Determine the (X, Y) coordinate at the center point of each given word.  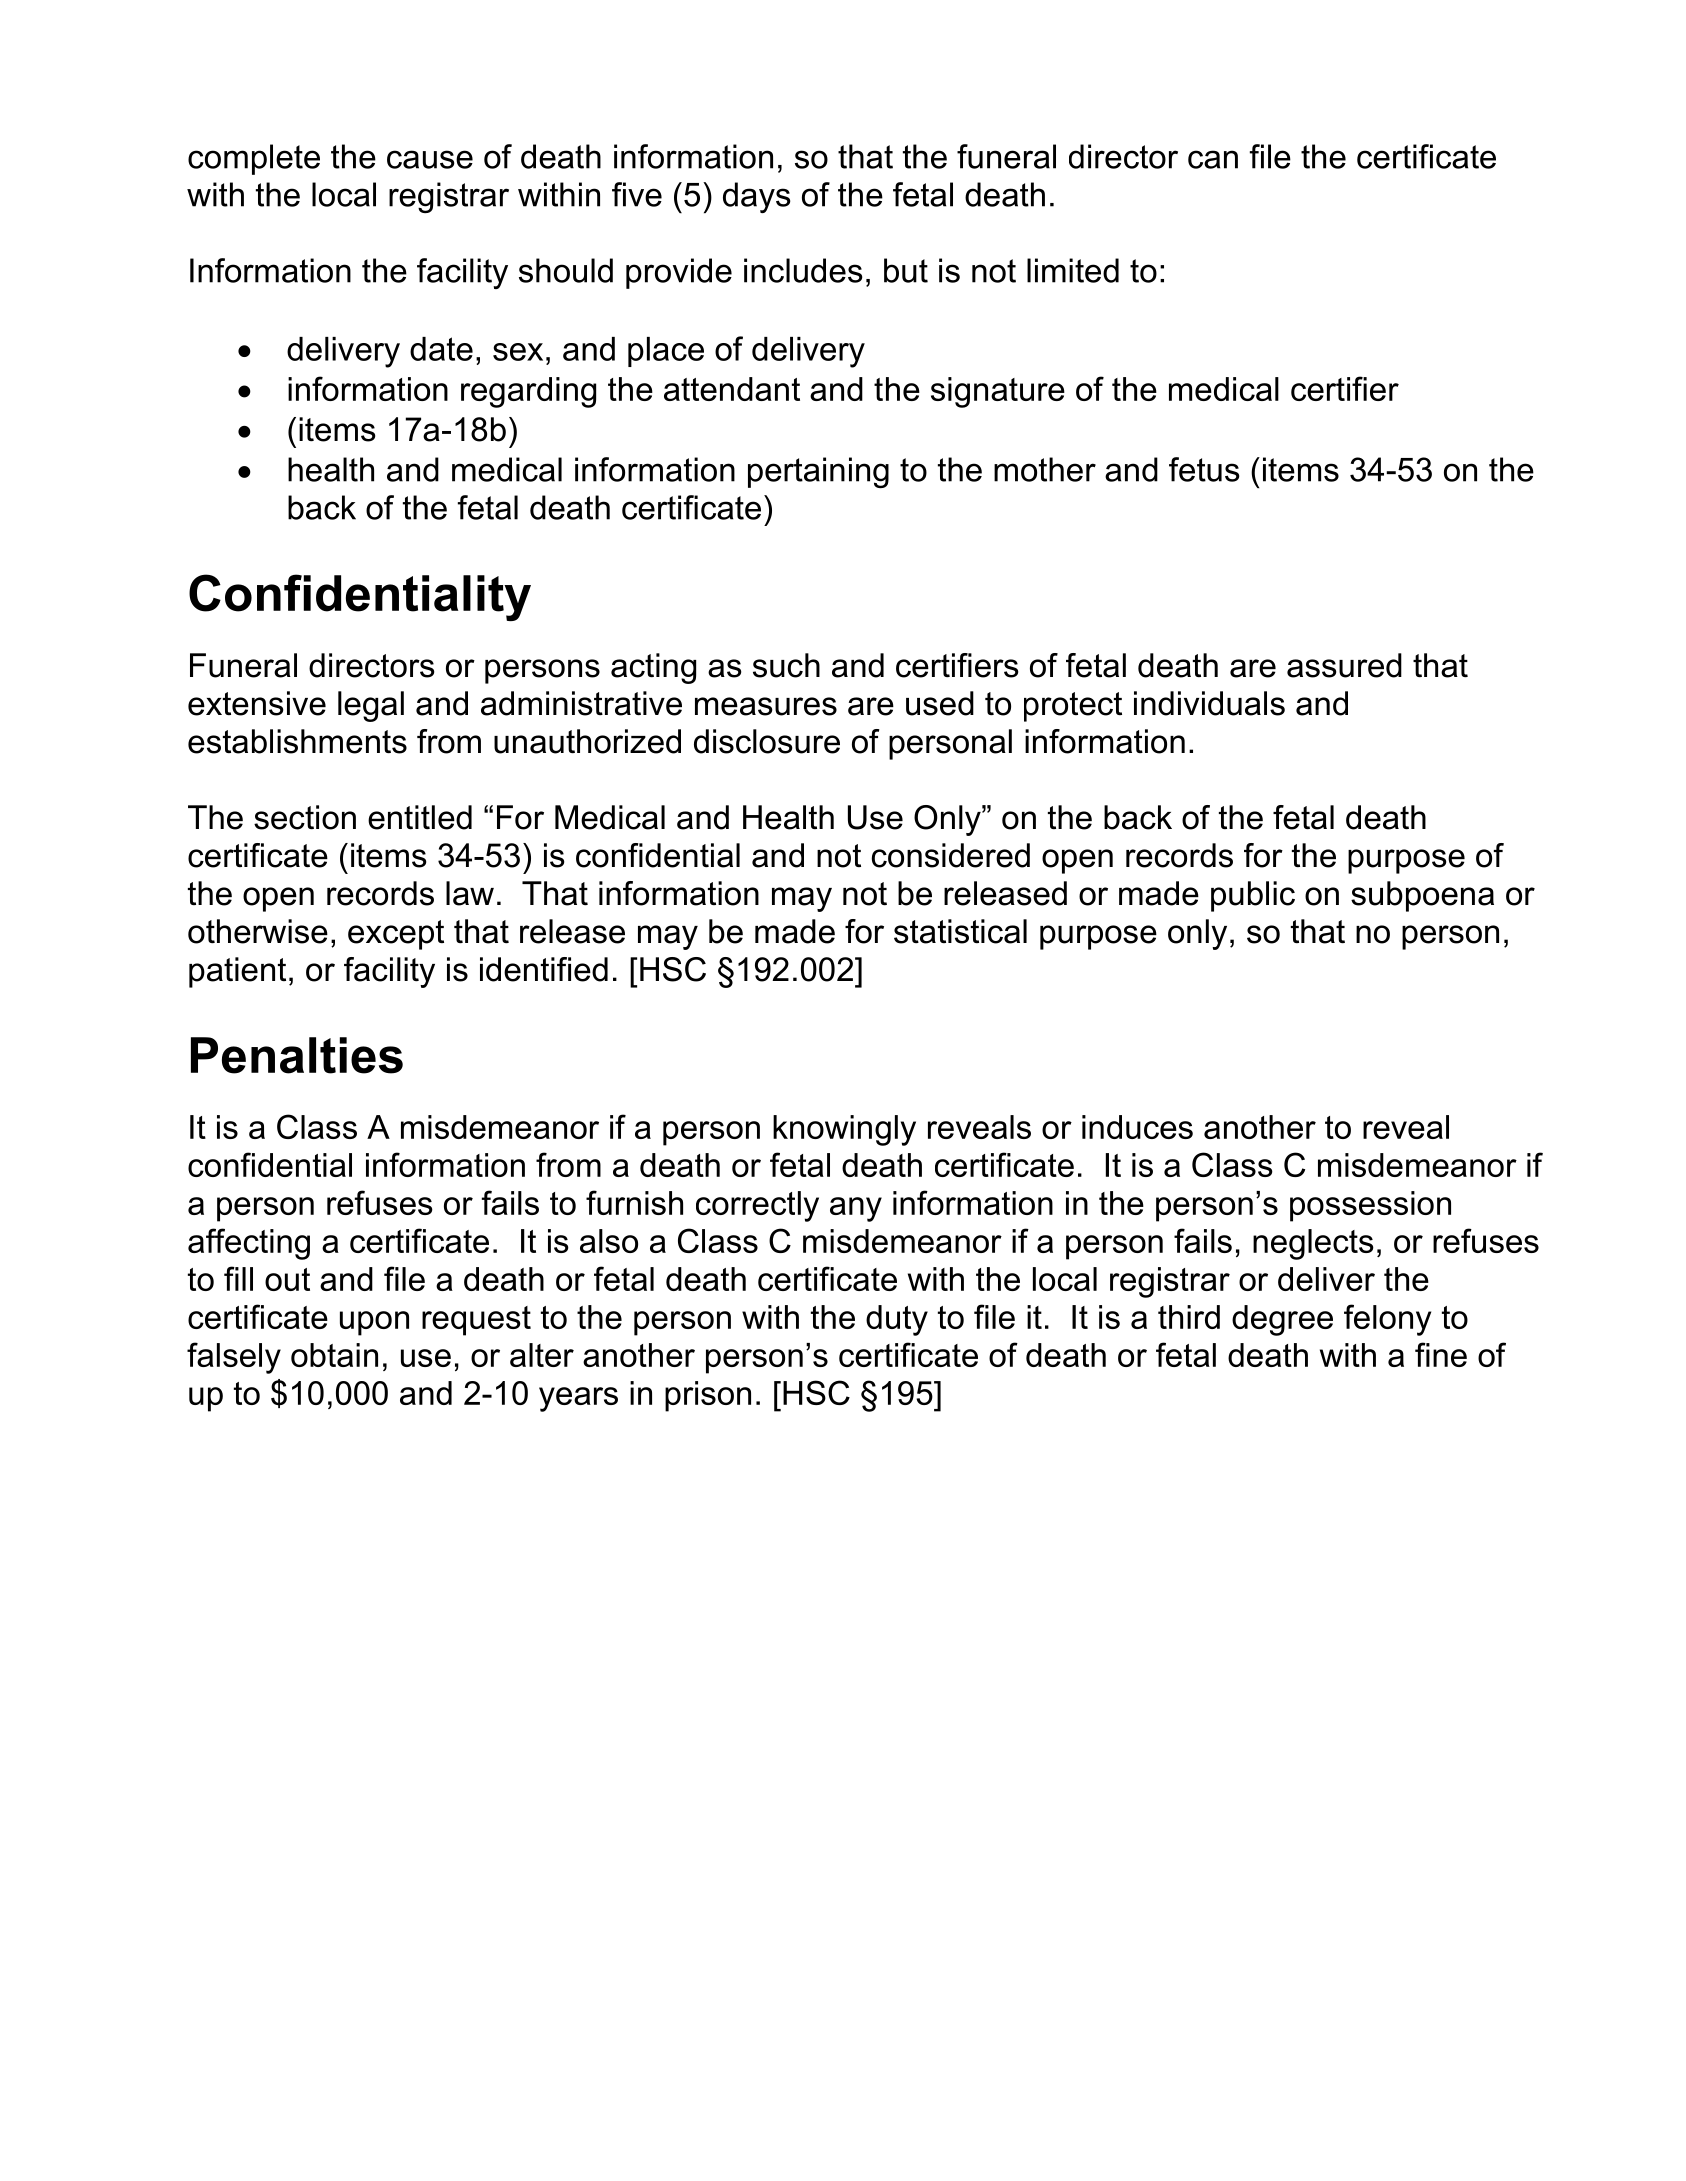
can (1213, 159)
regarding (528, 392)
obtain (334, 1355)
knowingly (844, 1130)
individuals (1209, 703)
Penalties (297, 1055)
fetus (1204, 469)
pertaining (818, 472)
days (757, 197)
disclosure (767, 741)
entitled (420, 817)
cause (430, 159)
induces (1137, 1127)
